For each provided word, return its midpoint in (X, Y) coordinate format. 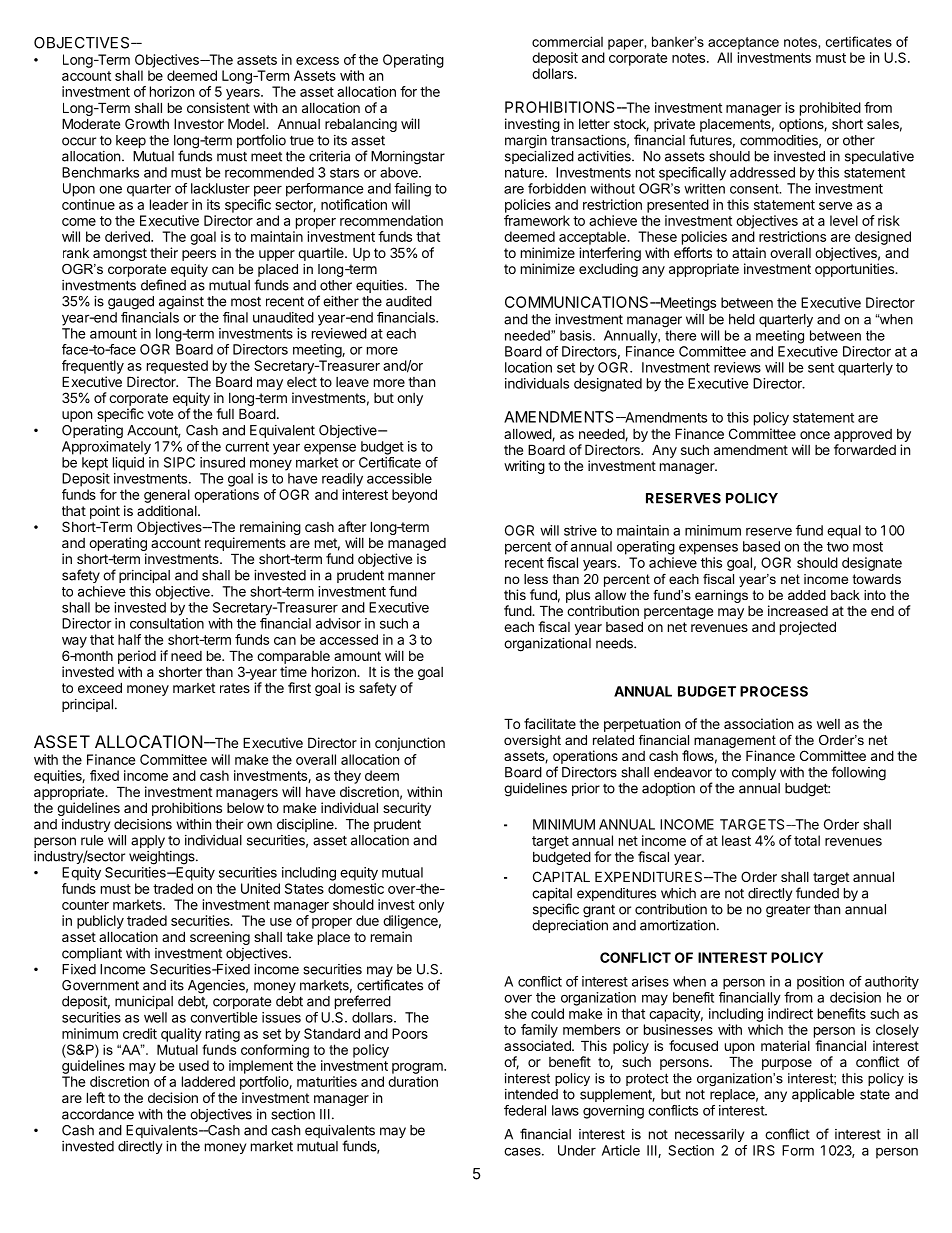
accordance (98, 1114)
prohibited (830, 109)
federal (525, 1110)
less (536, 579)
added (807, 595)
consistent (218, 107)
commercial (567, 41)
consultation (167, 623)
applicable (823, 1095)
